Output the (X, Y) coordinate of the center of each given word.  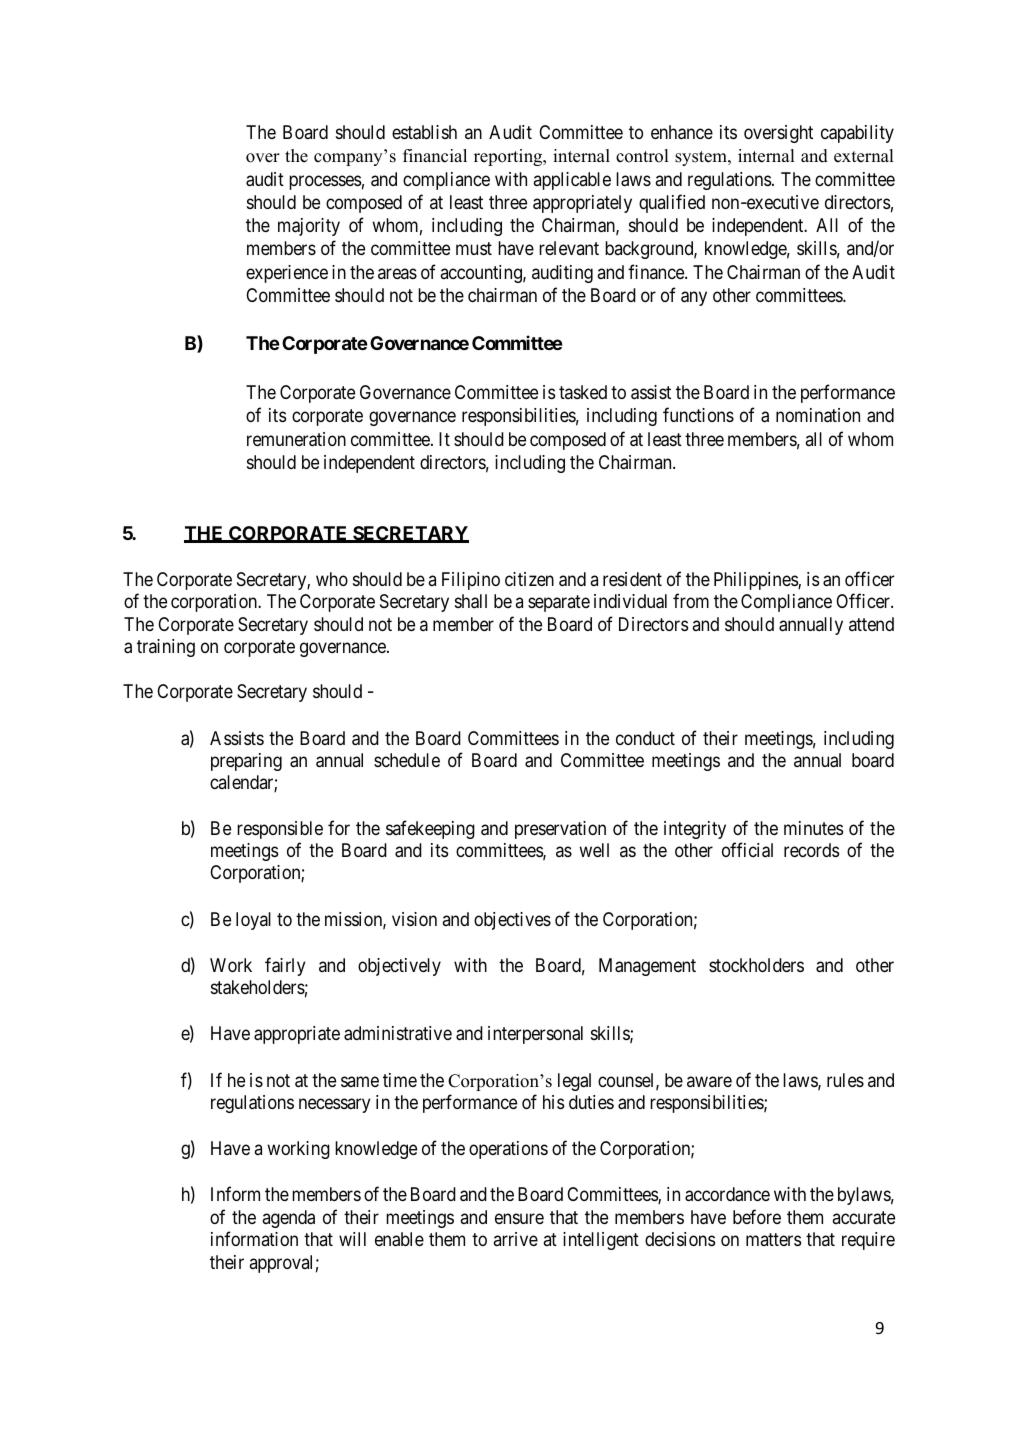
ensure (519, 1218)
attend (871, 624)
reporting (509, 157)
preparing (246, 762)
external (864, 156)
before (757, 1216)
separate (559, 603)
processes (325, 182)
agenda (289, 1219)
